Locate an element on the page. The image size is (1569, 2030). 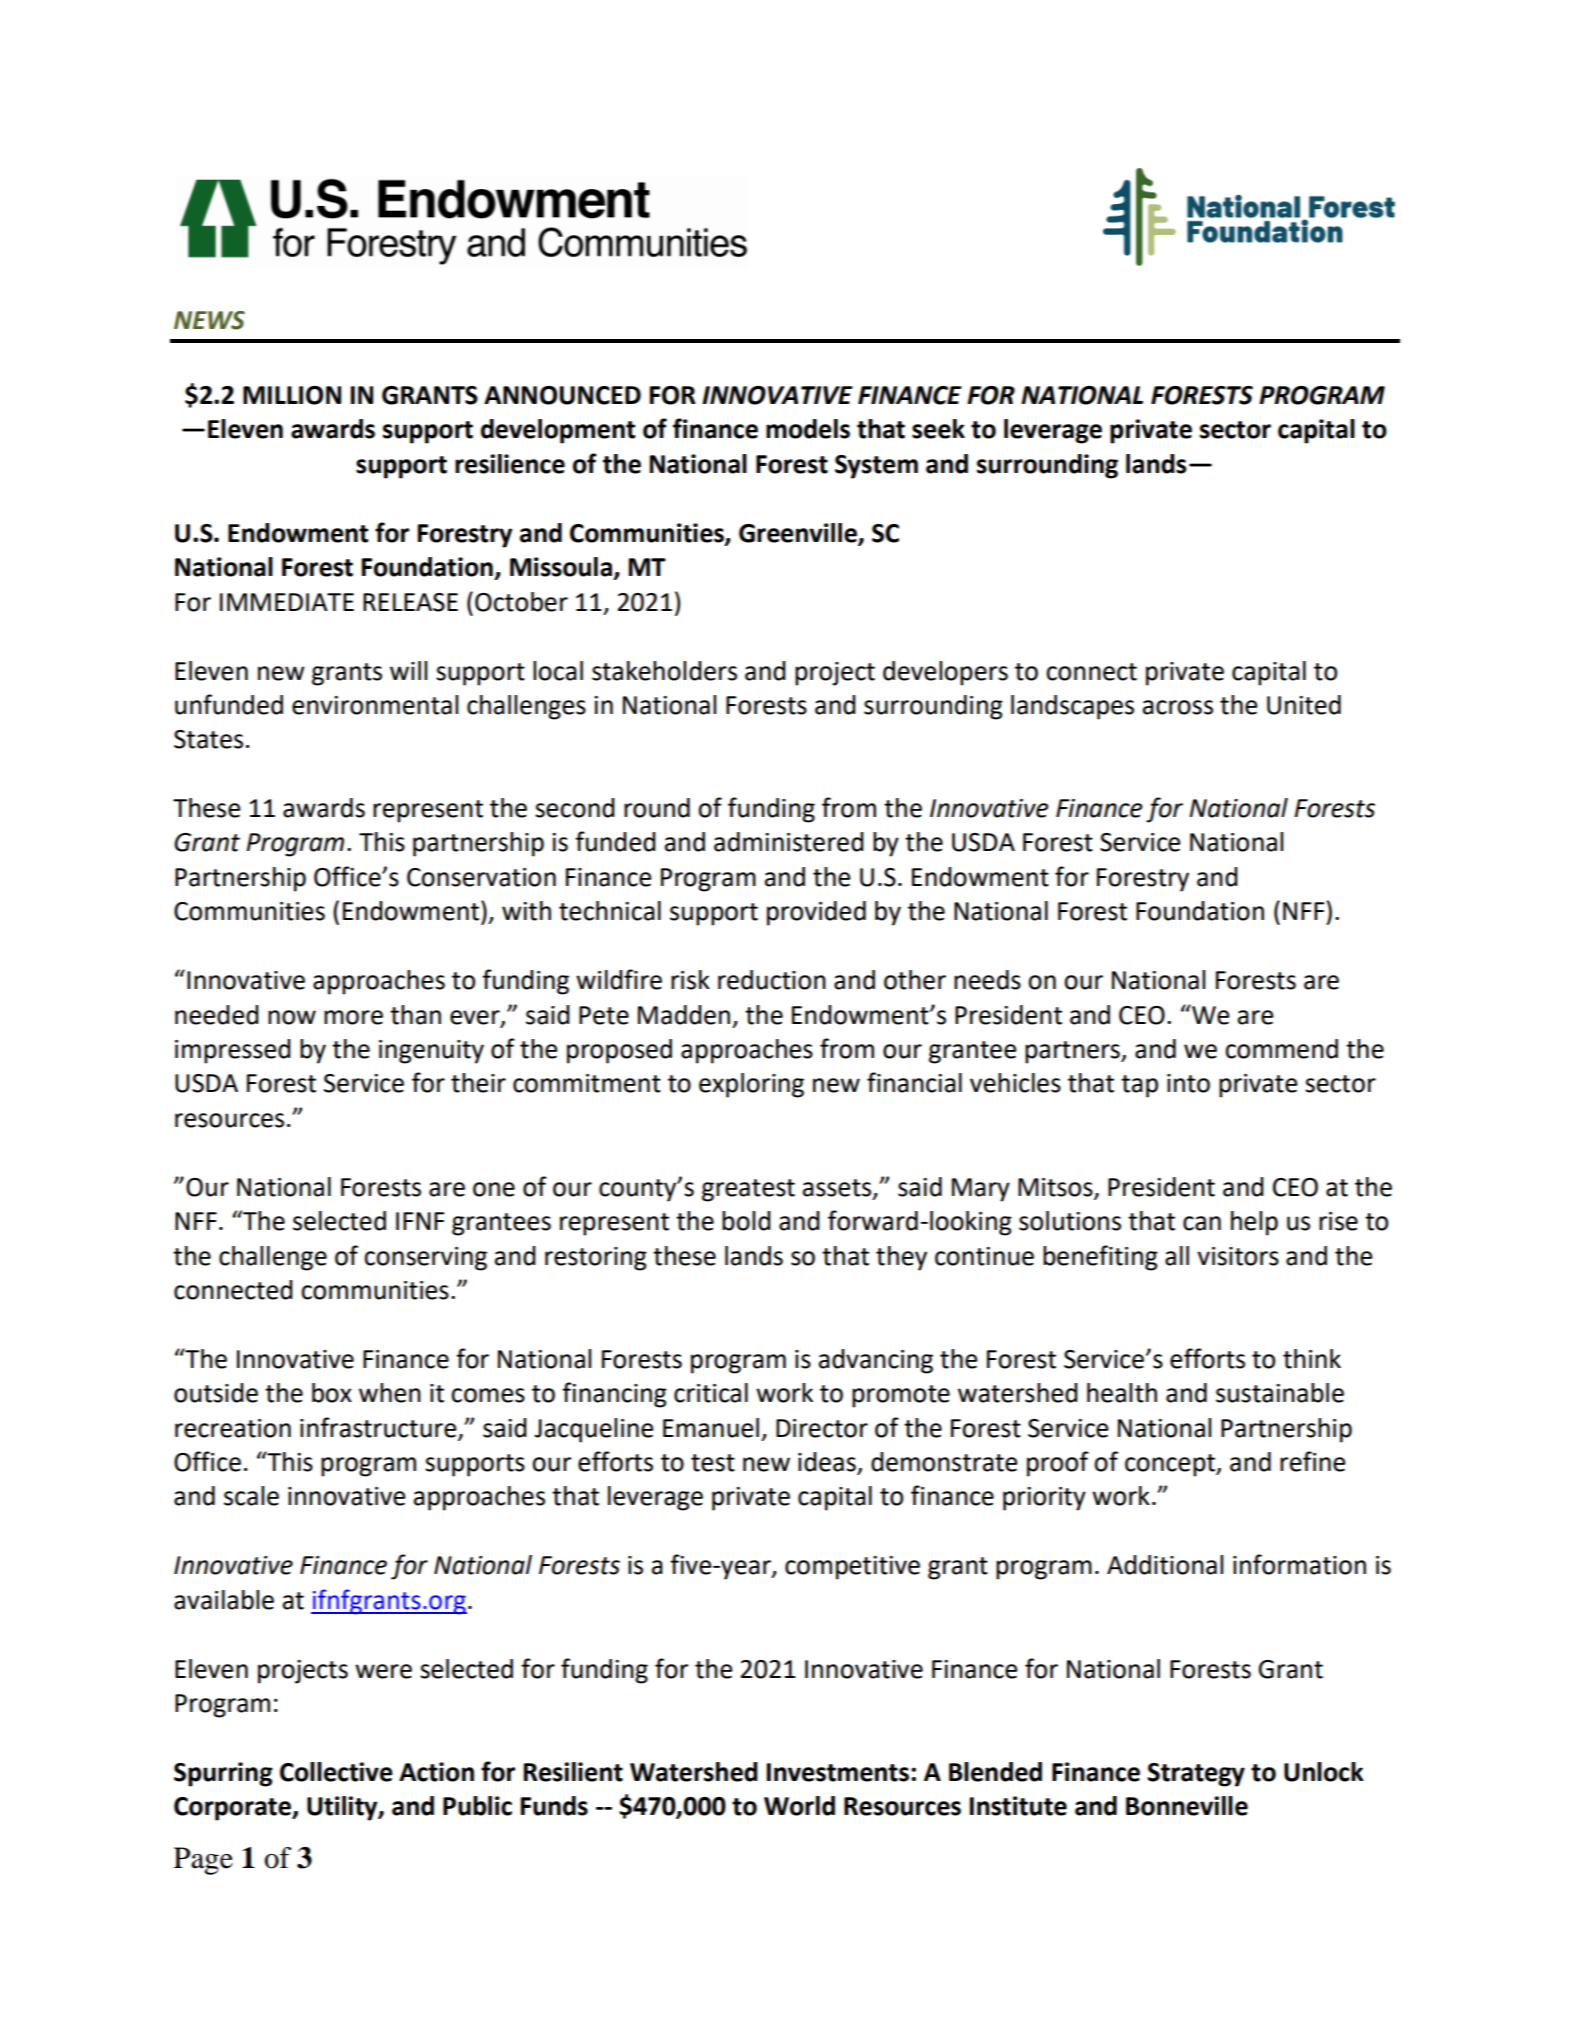
MILLION is located at coordinates (292, 395).
